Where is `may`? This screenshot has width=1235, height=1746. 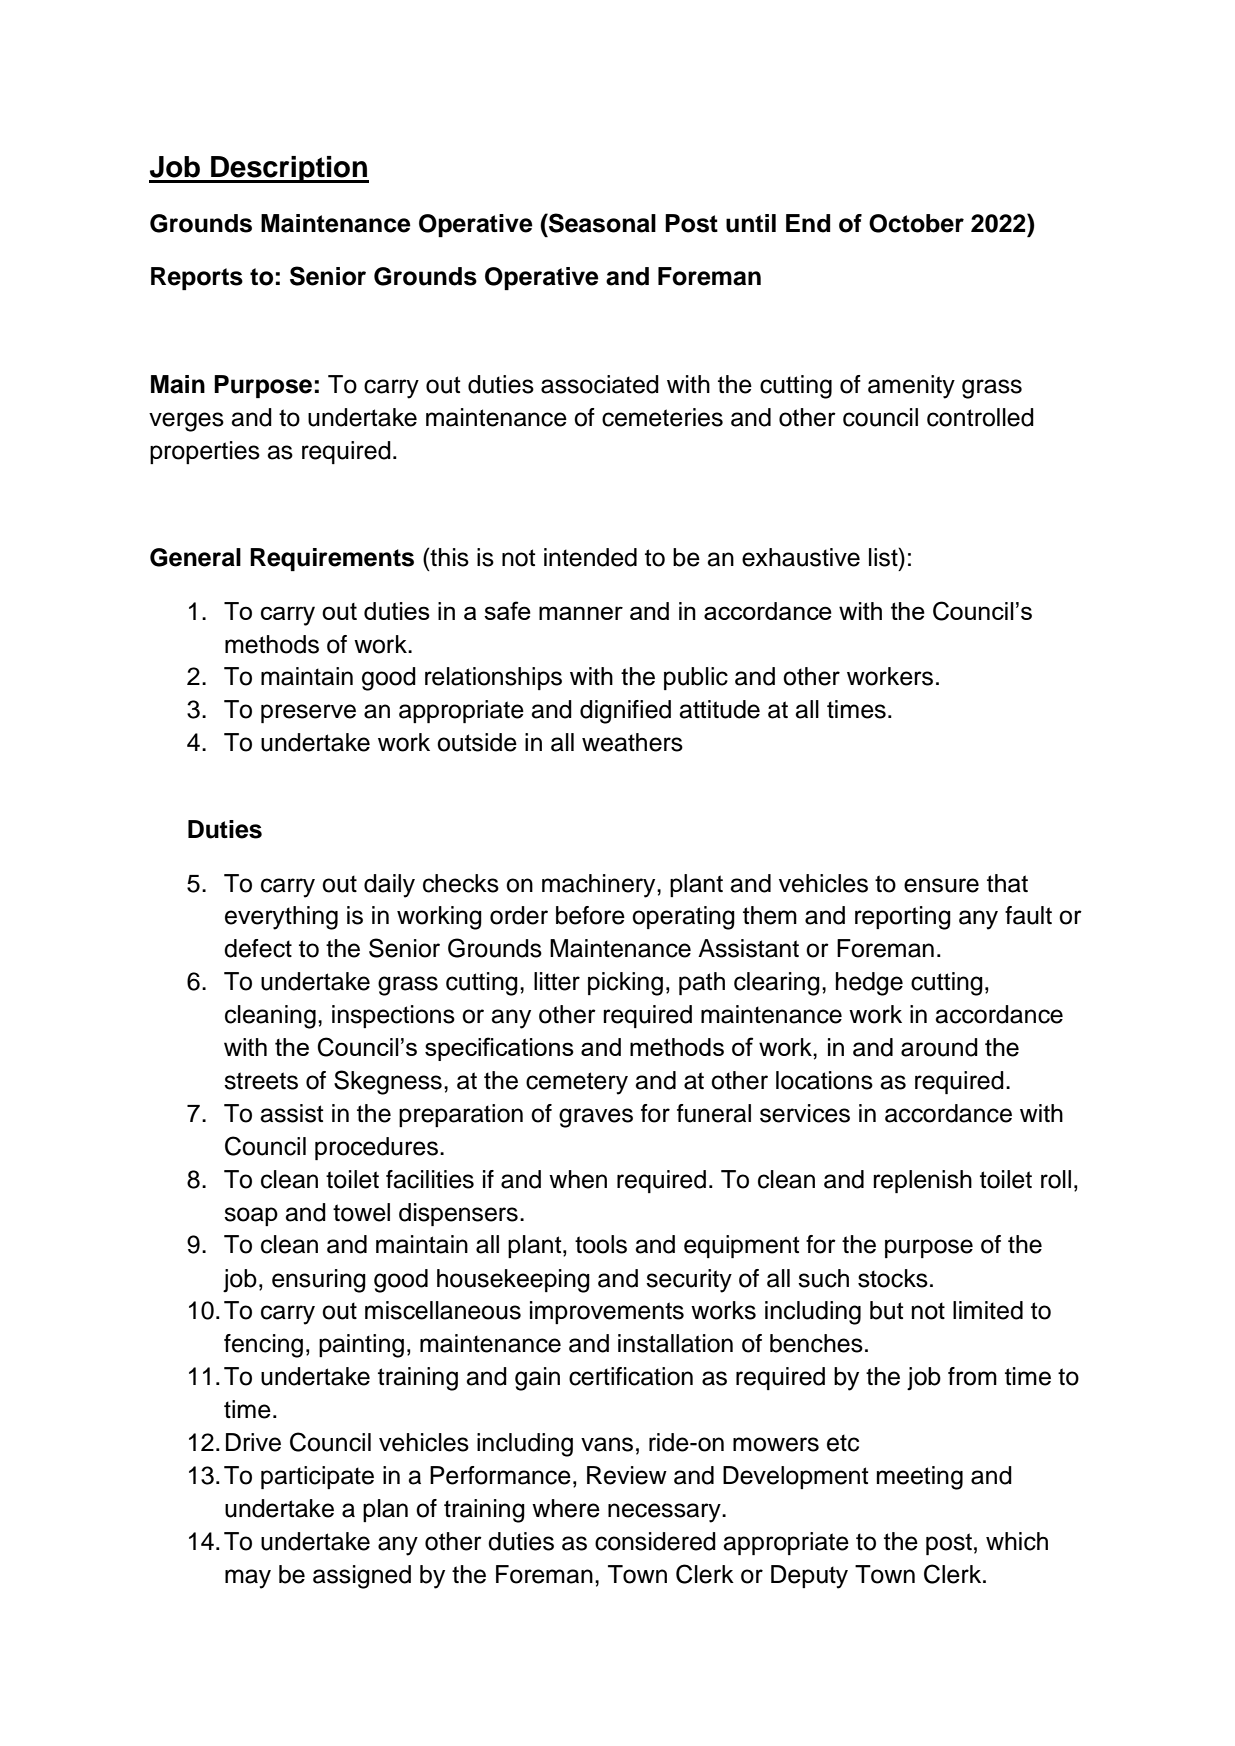 may is located at coordinates (248, 1579).
